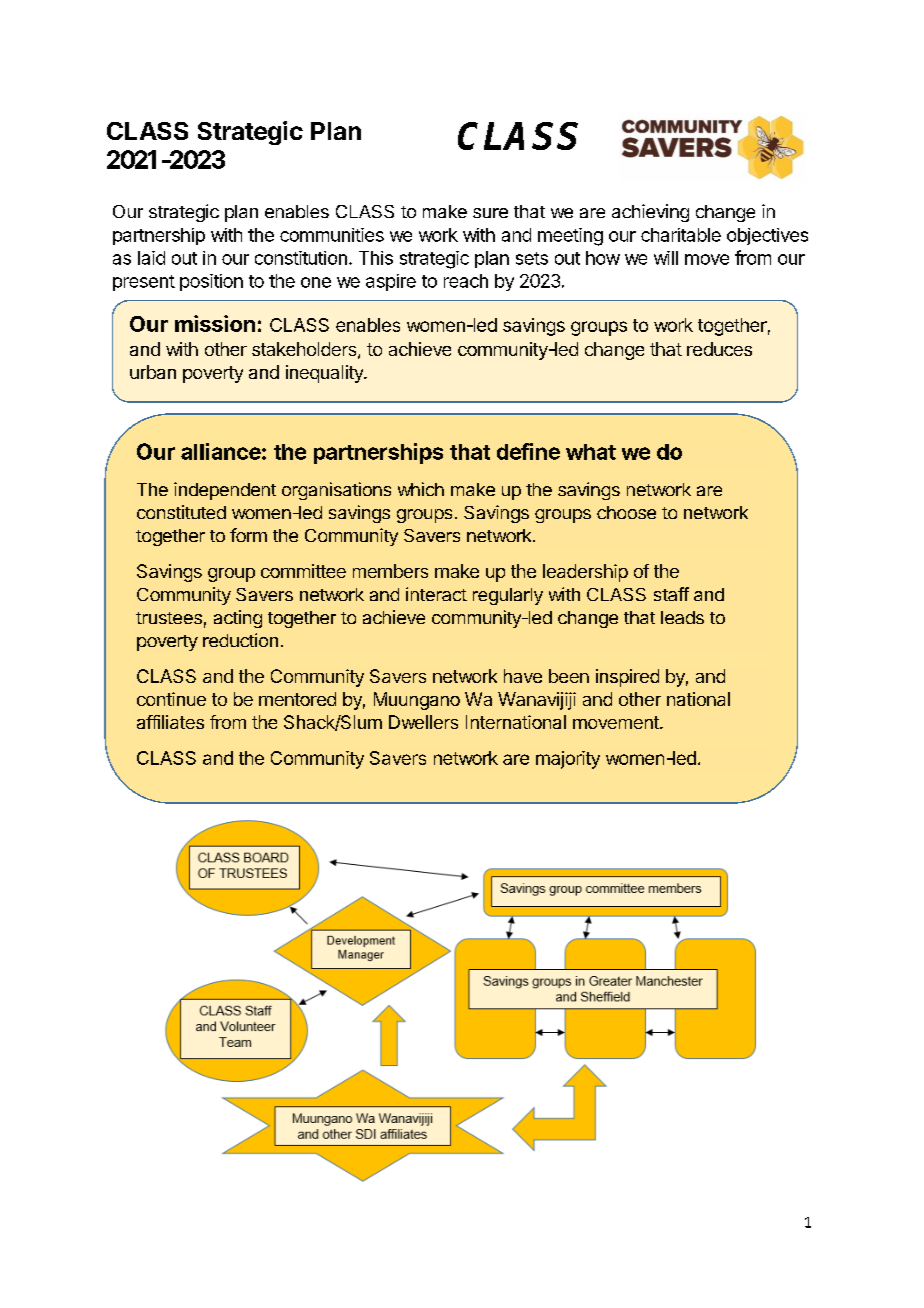 The width and height of the document is (924, 1308). What do you see at coordinates (523, 676) in the document?
I see `have` at bounding box center [523, 676].
